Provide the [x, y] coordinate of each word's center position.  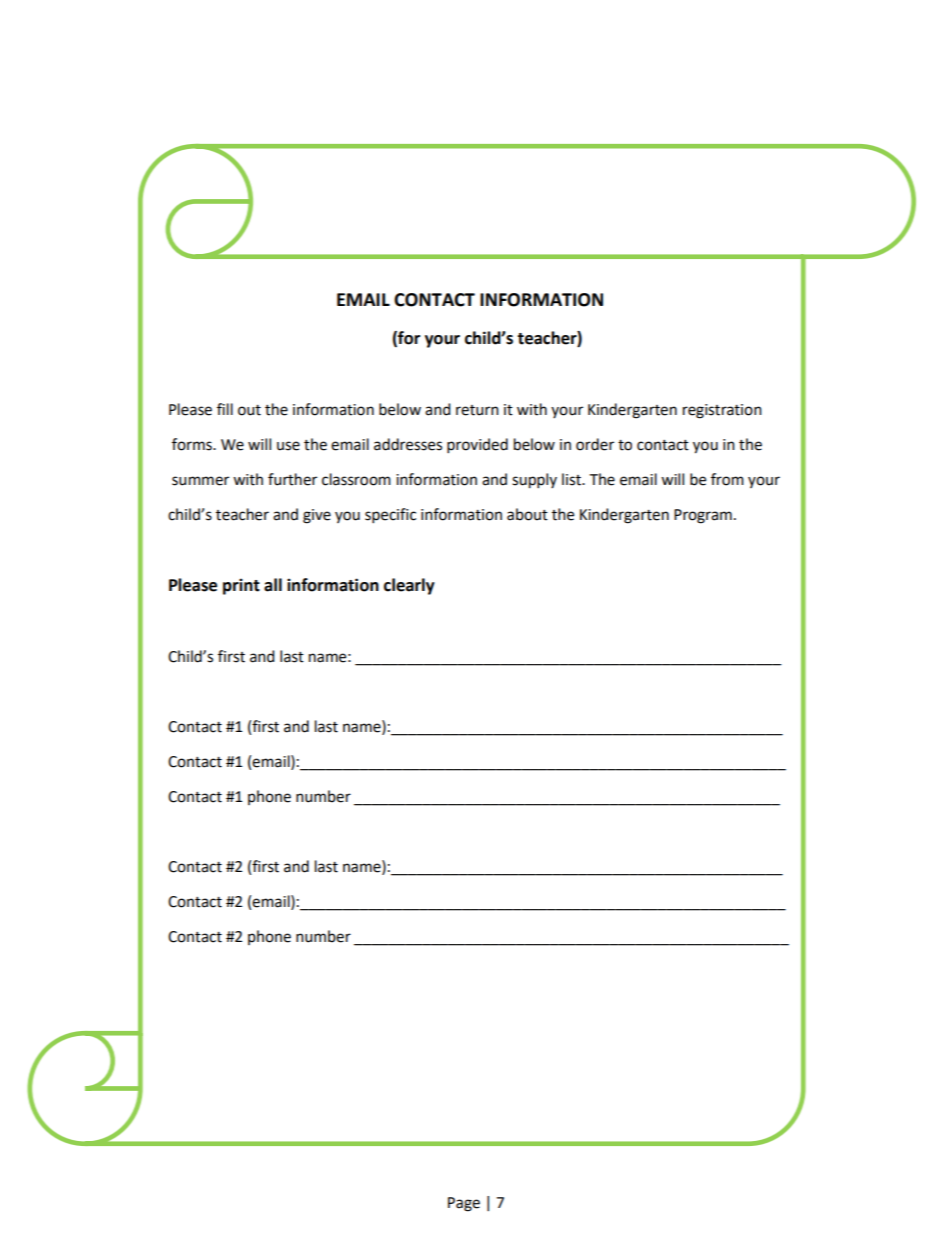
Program [703, 516]
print [241, 586]
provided [477, 446]
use [288, 446]
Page [464, 1204]
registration [722, 411]
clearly [409, 586]
